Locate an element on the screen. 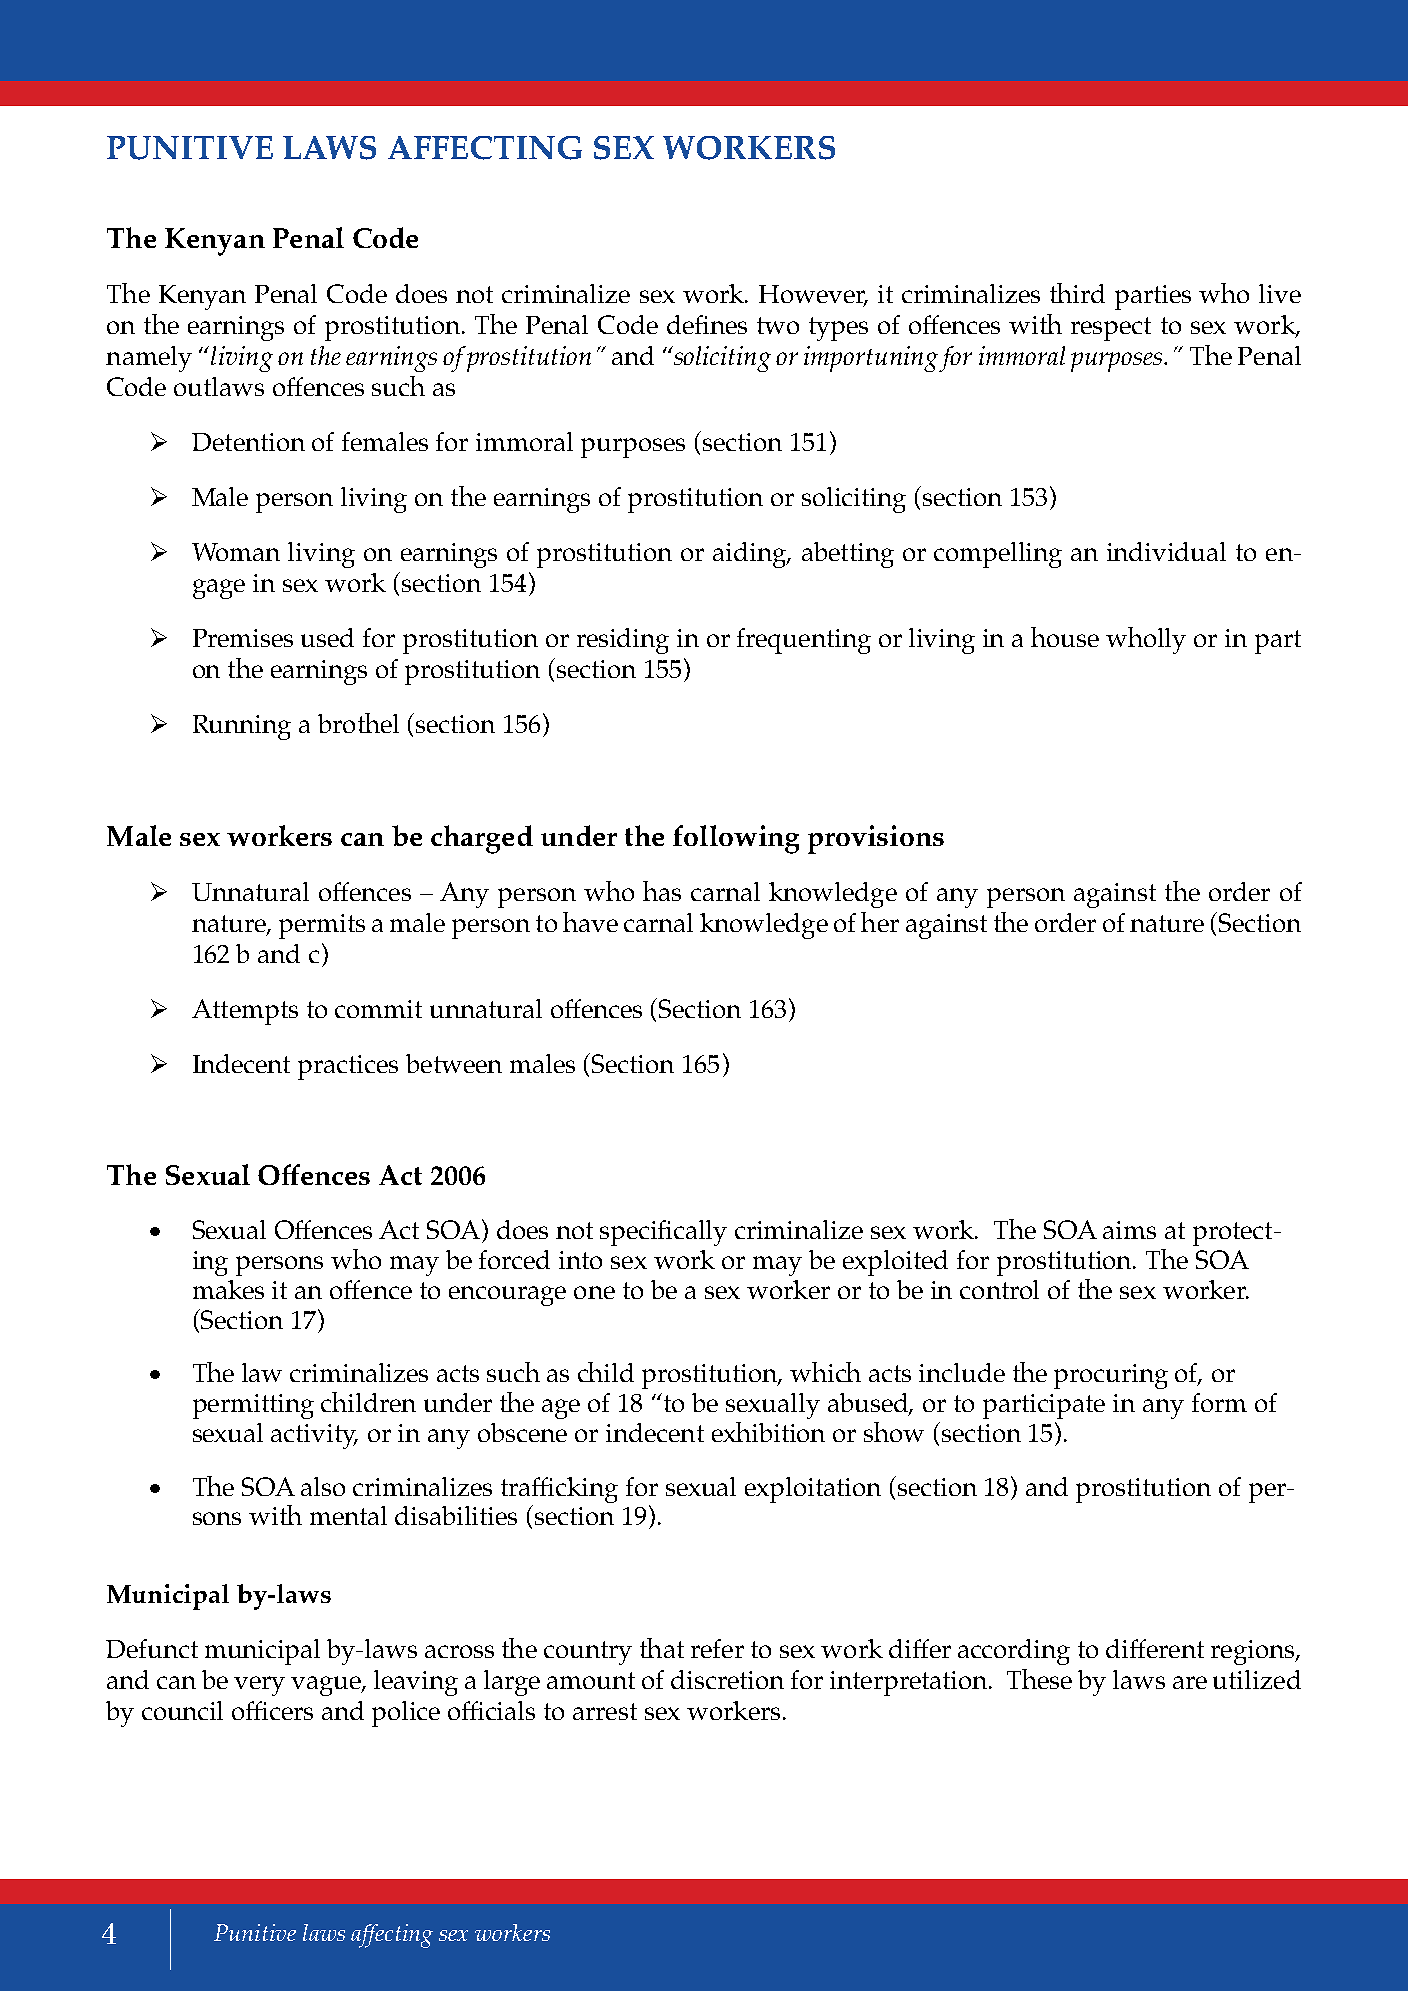  namely is located at coordinates (149, 359).
